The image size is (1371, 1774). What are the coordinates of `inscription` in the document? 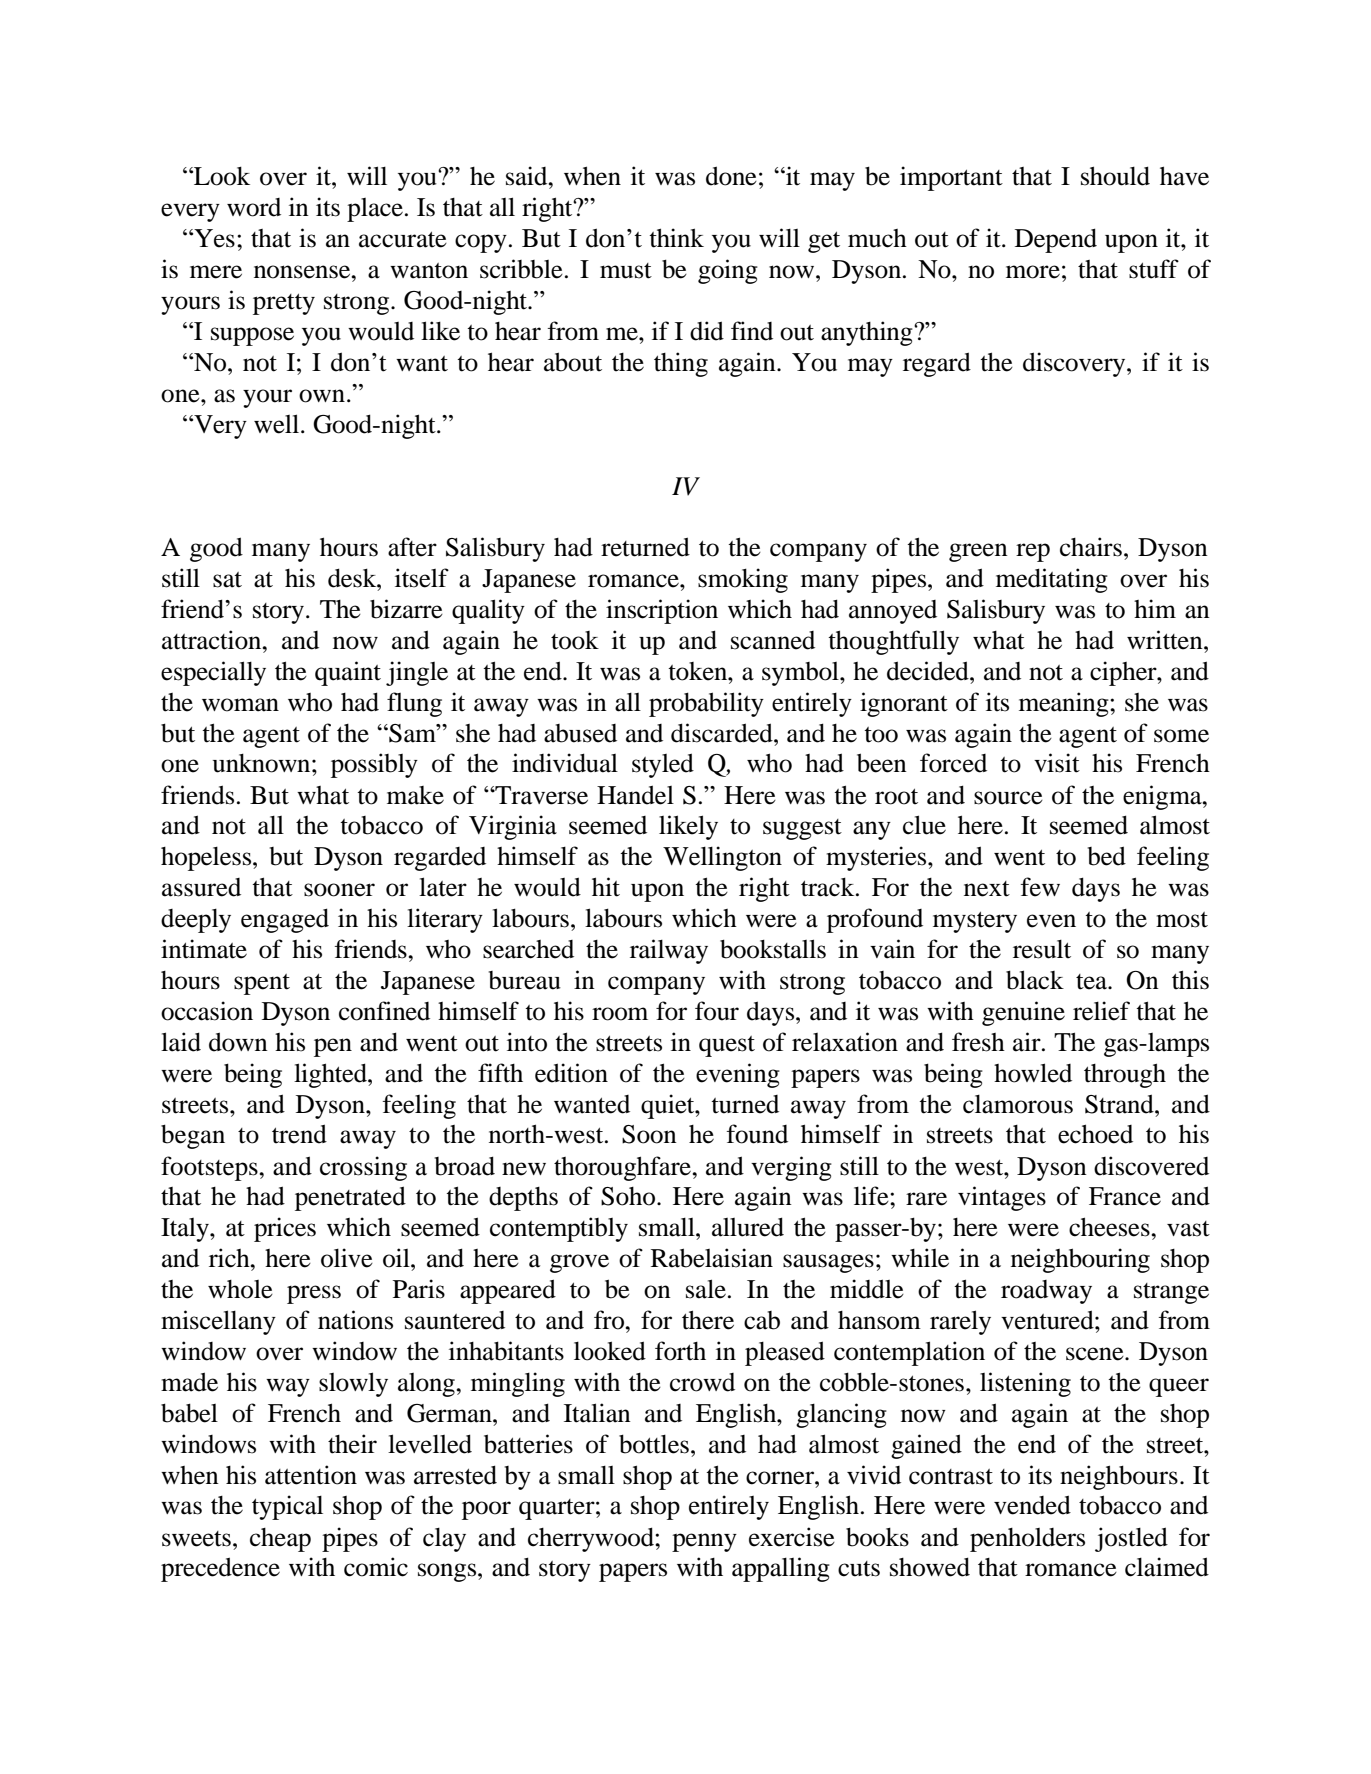 It's located at (662, 611).
